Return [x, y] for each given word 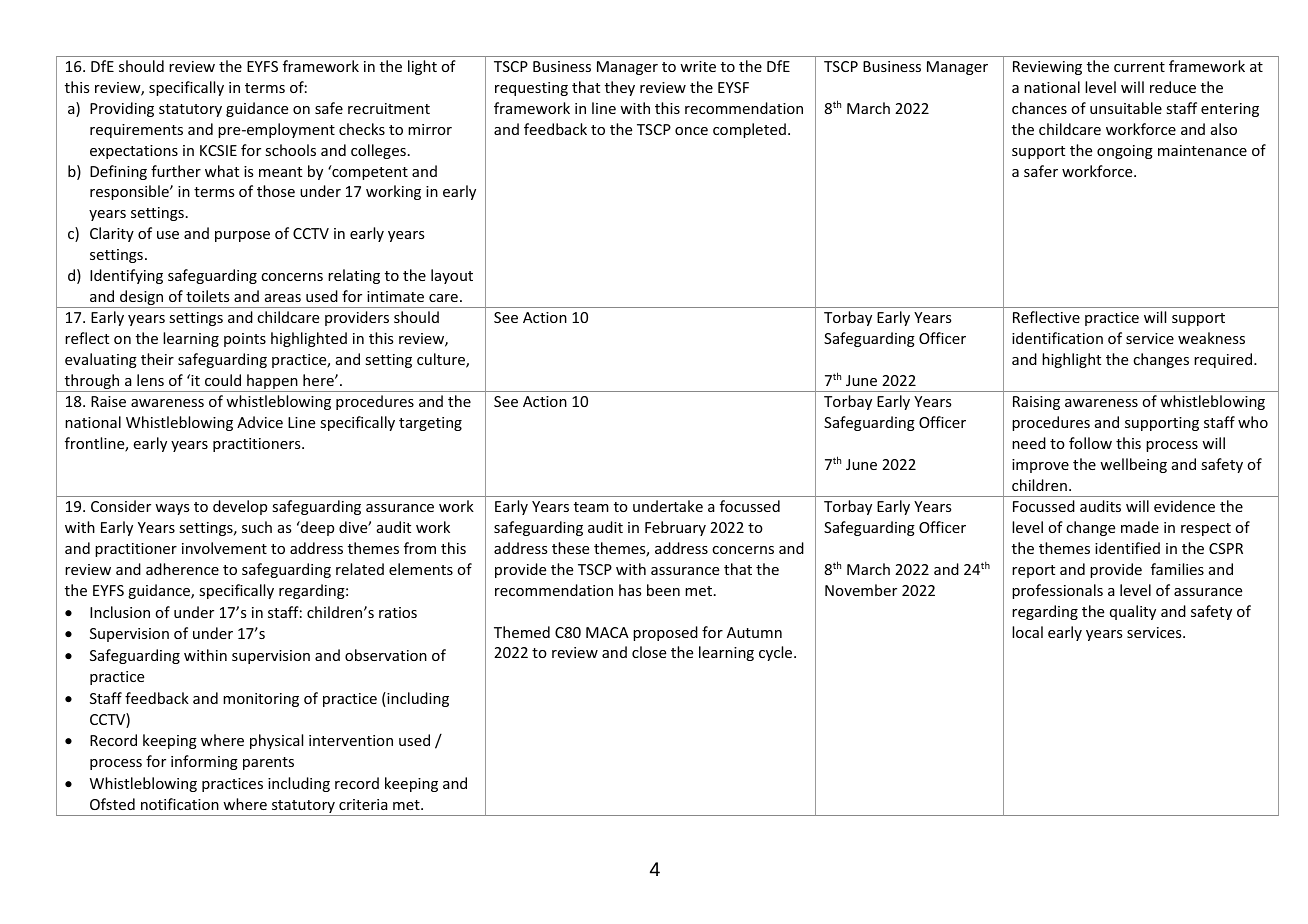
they [620, 88]
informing [204, 762]
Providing [122, 109]
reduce [1173, 87]
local [1027, 632]
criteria [363, 804]
